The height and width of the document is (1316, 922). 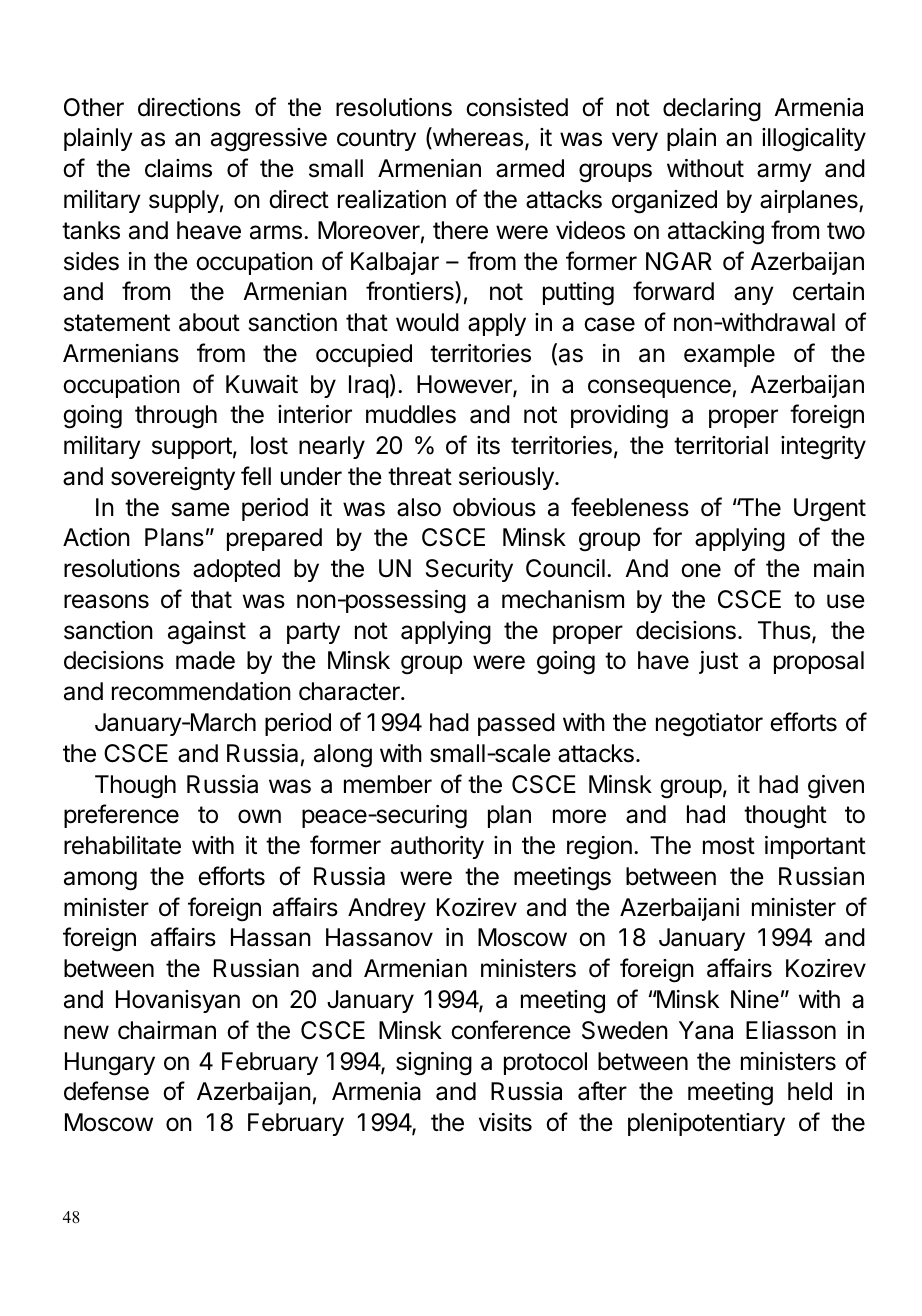 What do you see at coordinates (201, 691) in the document?
I see `recommendation` at bounding box center [201, 691].
